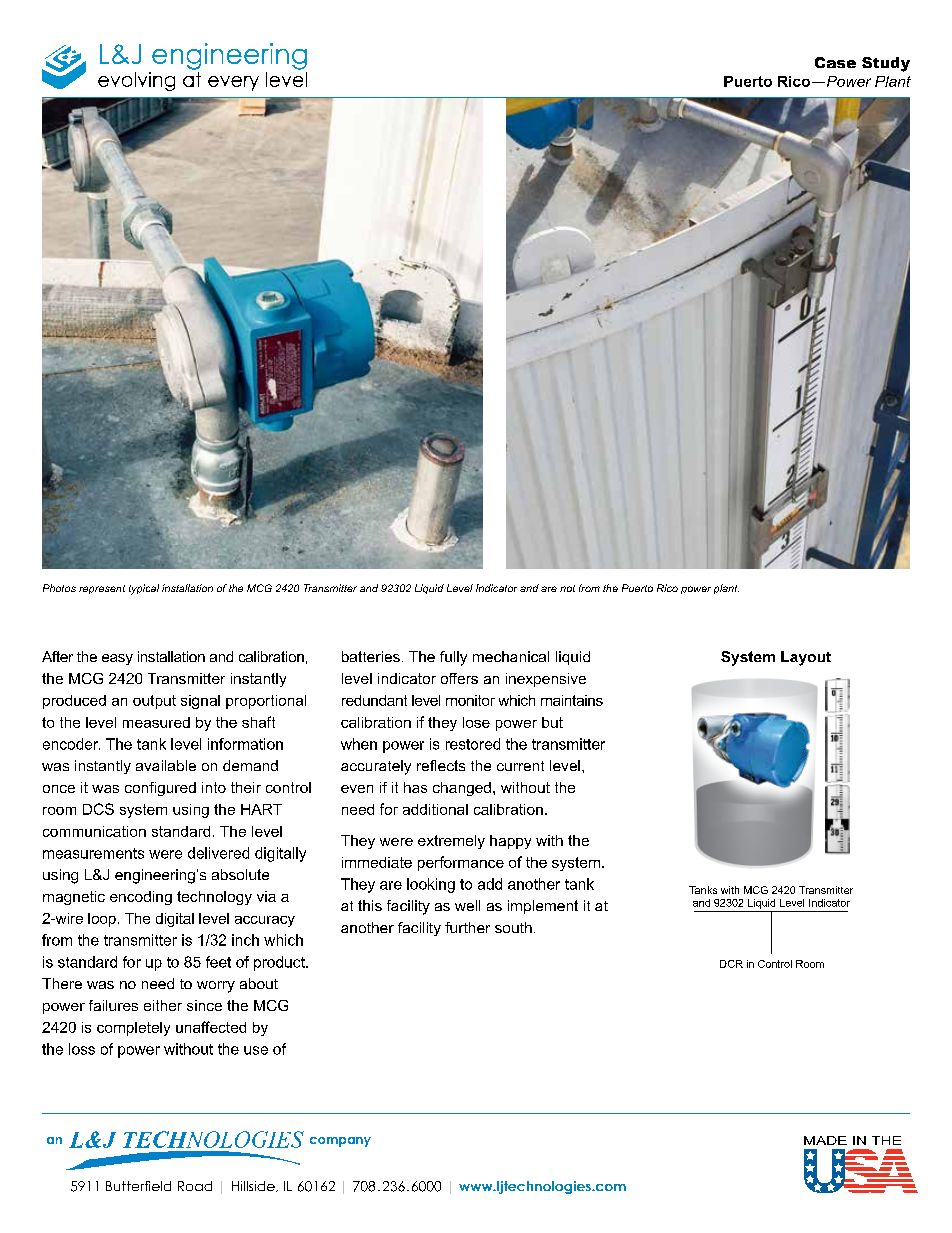 The height and width of the document is (1233, 952). What do you see at coordinates (806, 658) in the document?
I see `Layout` at bounding box center [806, 658].
